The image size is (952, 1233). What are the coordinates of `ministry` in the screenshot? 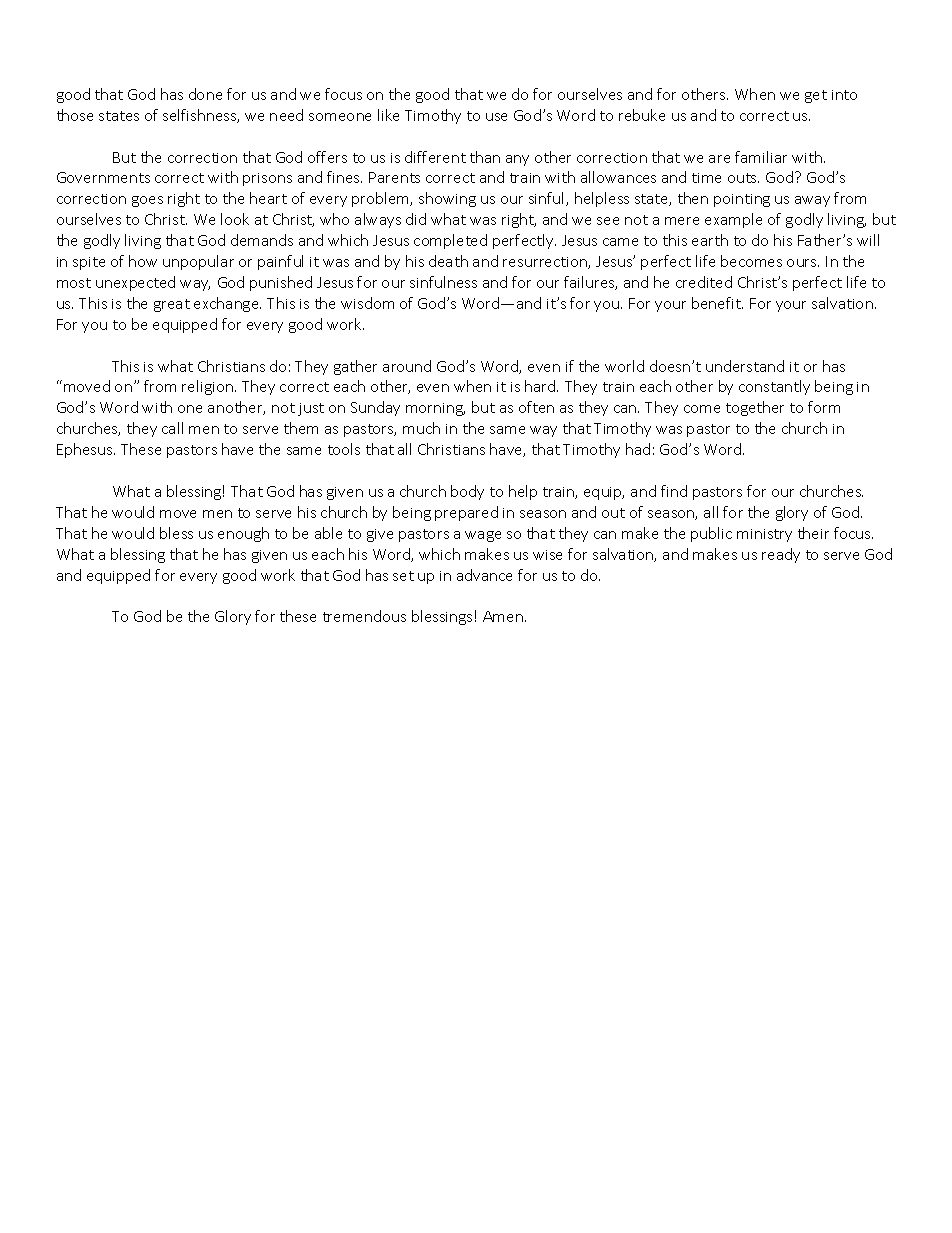 It's located at (764, 535).
